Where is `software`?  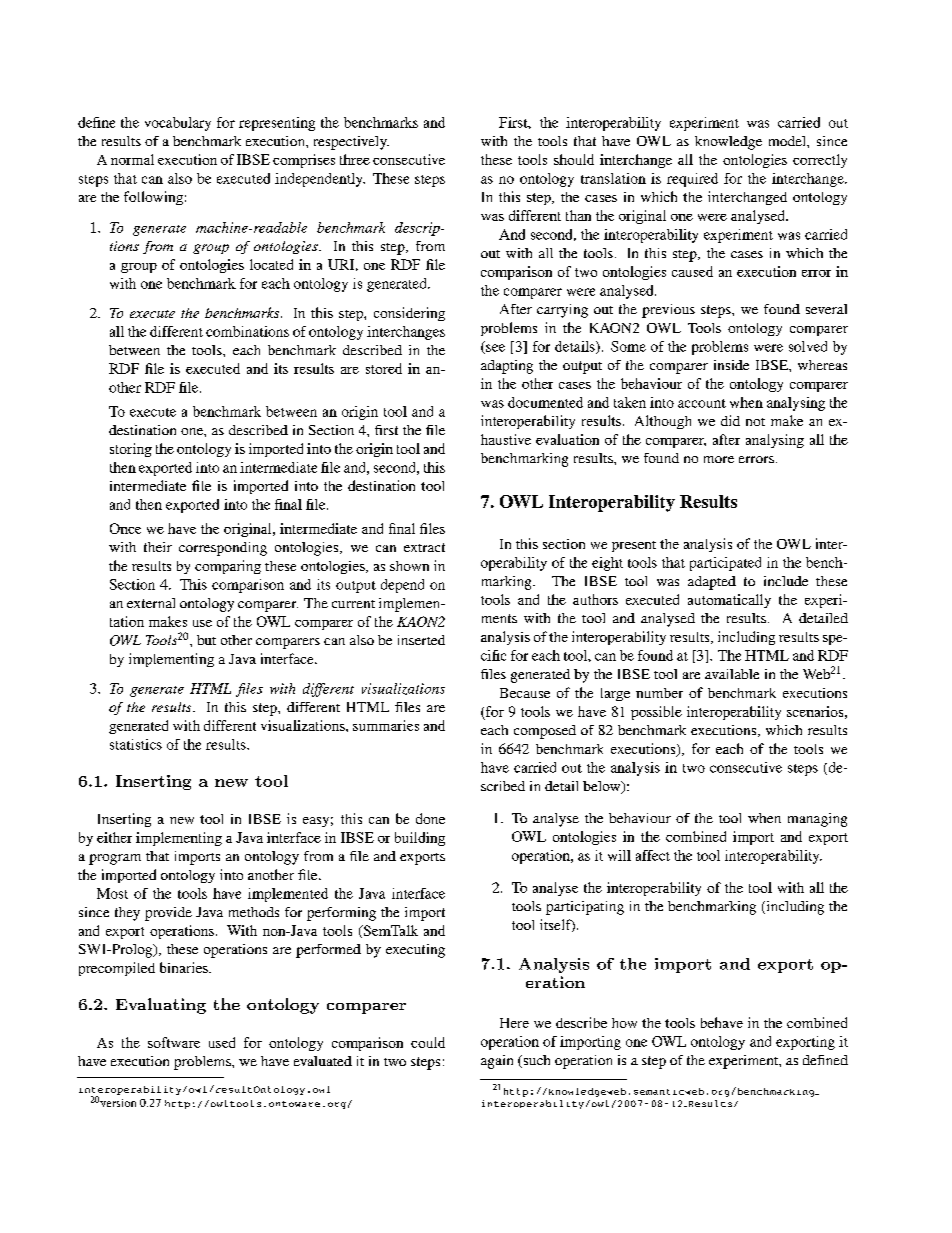
software is located at coordinates (174, 1042).
